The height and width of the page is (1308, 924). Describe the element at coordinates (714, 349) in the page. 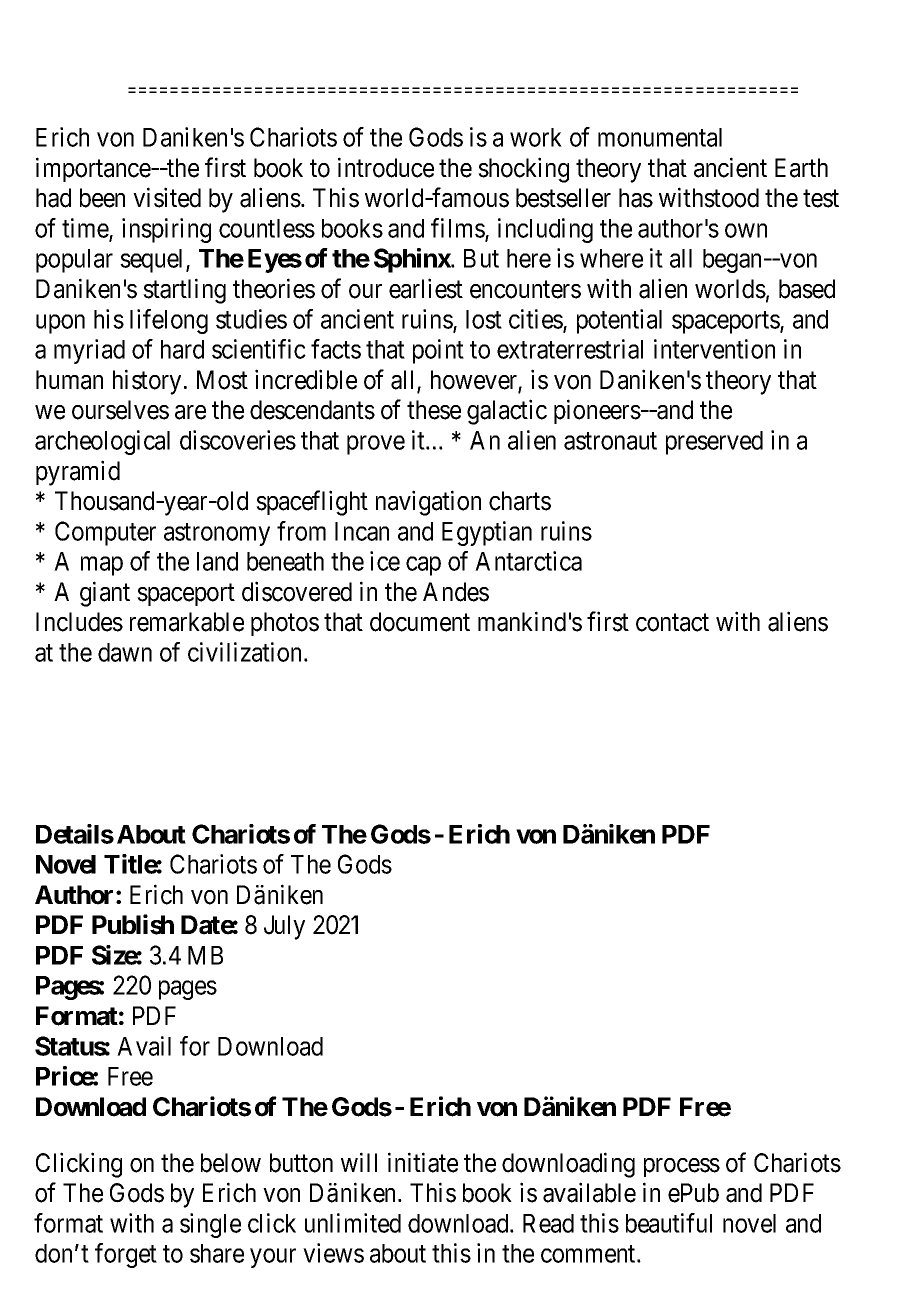

I see `intervention` at that location.
